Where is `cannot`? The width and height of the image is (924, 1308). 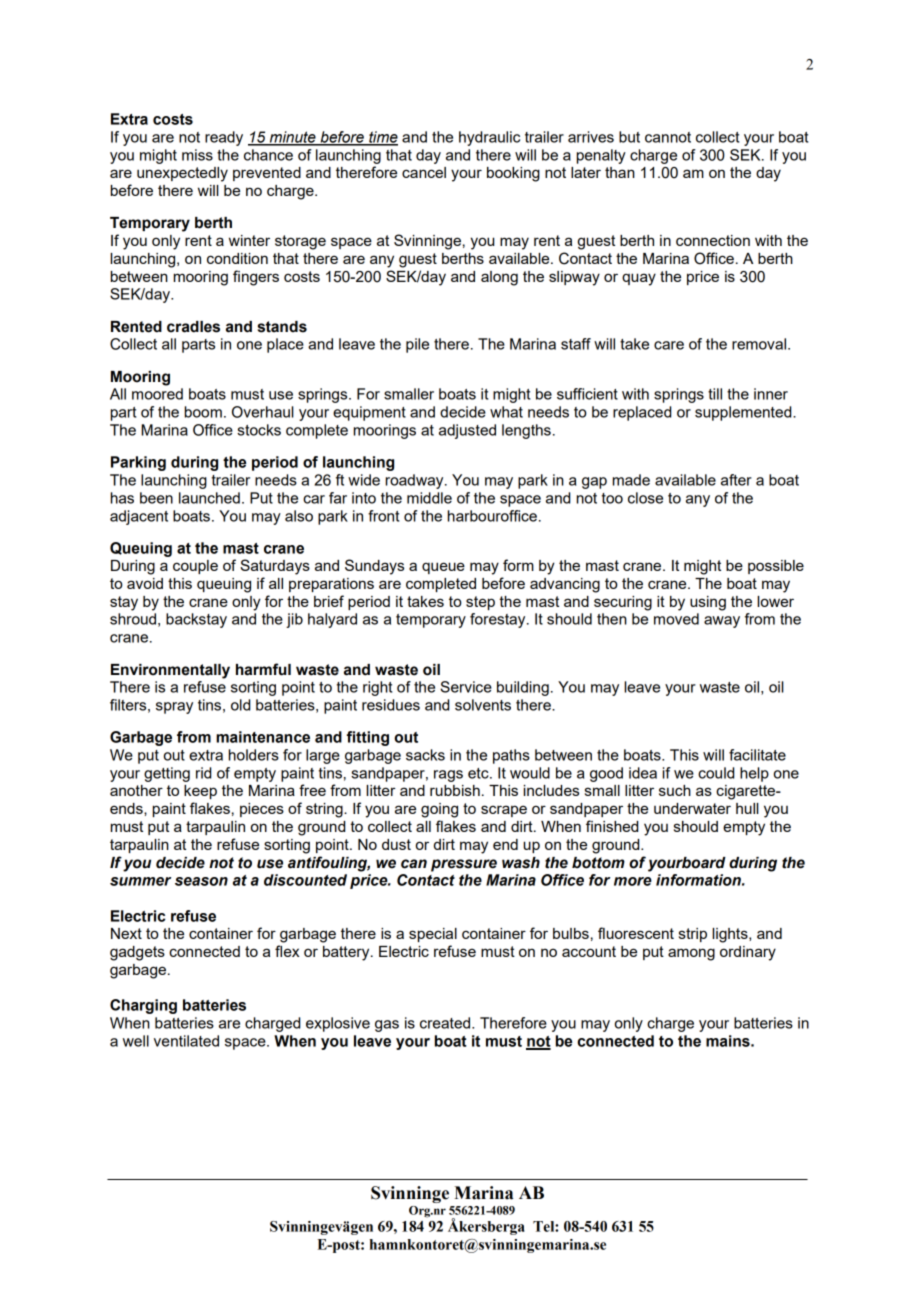 cannot is located at coordinates (668, 137).
